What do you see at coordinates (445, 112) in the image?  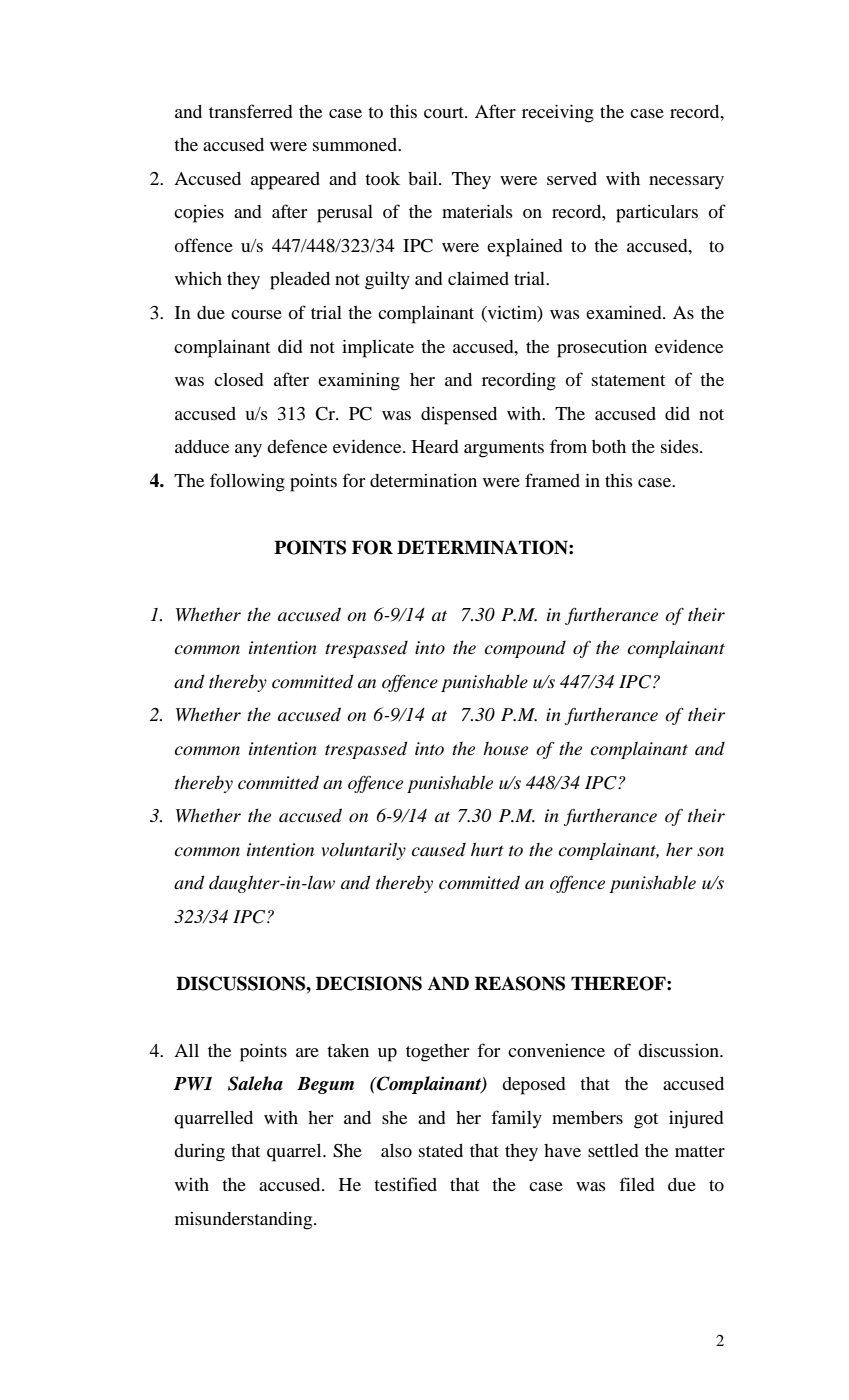 I see `court` at bounding box center [445, 112].
